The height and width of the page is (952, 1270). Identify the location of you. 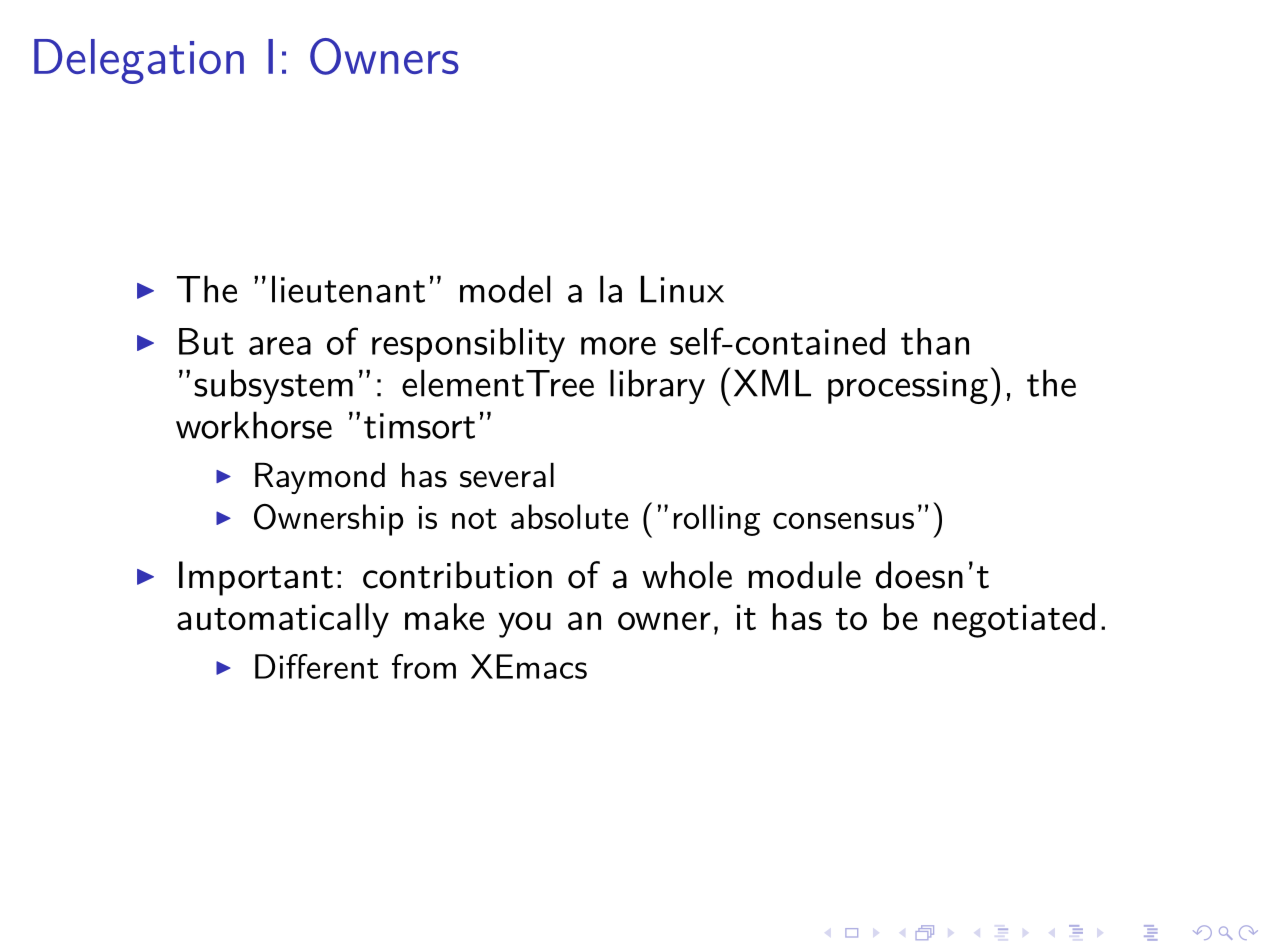
(525, 625).
